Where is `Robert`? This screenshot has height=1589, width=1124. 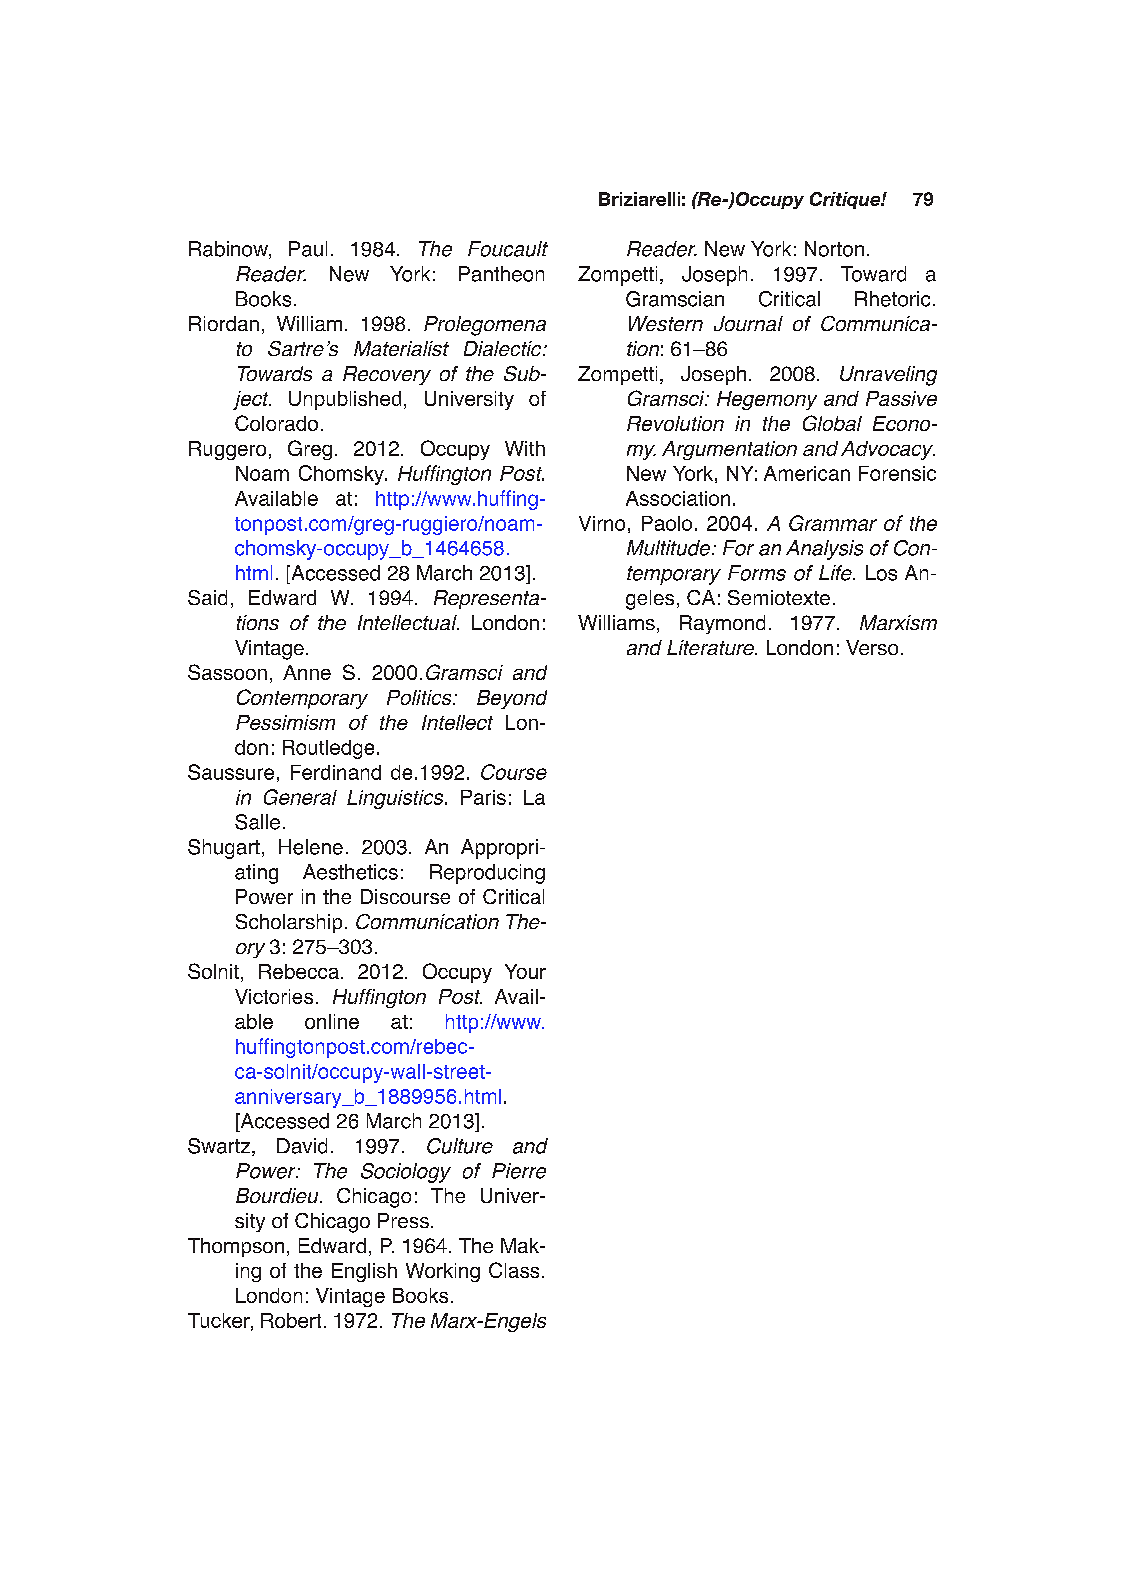 Robert is located at coordinates (291, 1320).
